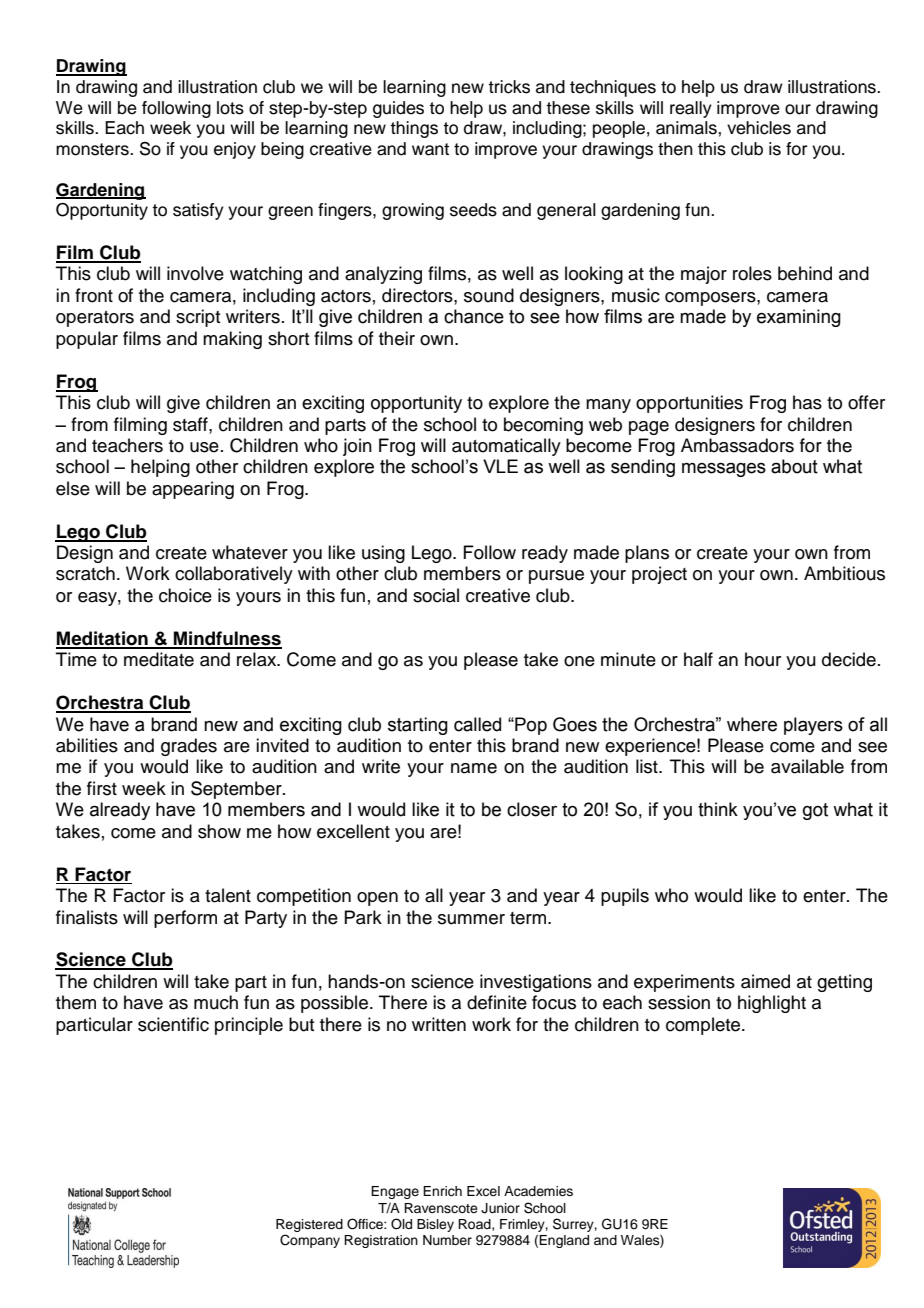 The width and height of the image is (924, 1308). Describe the element at coordinates (471, 919) in the image. I see `summer` at that location.
